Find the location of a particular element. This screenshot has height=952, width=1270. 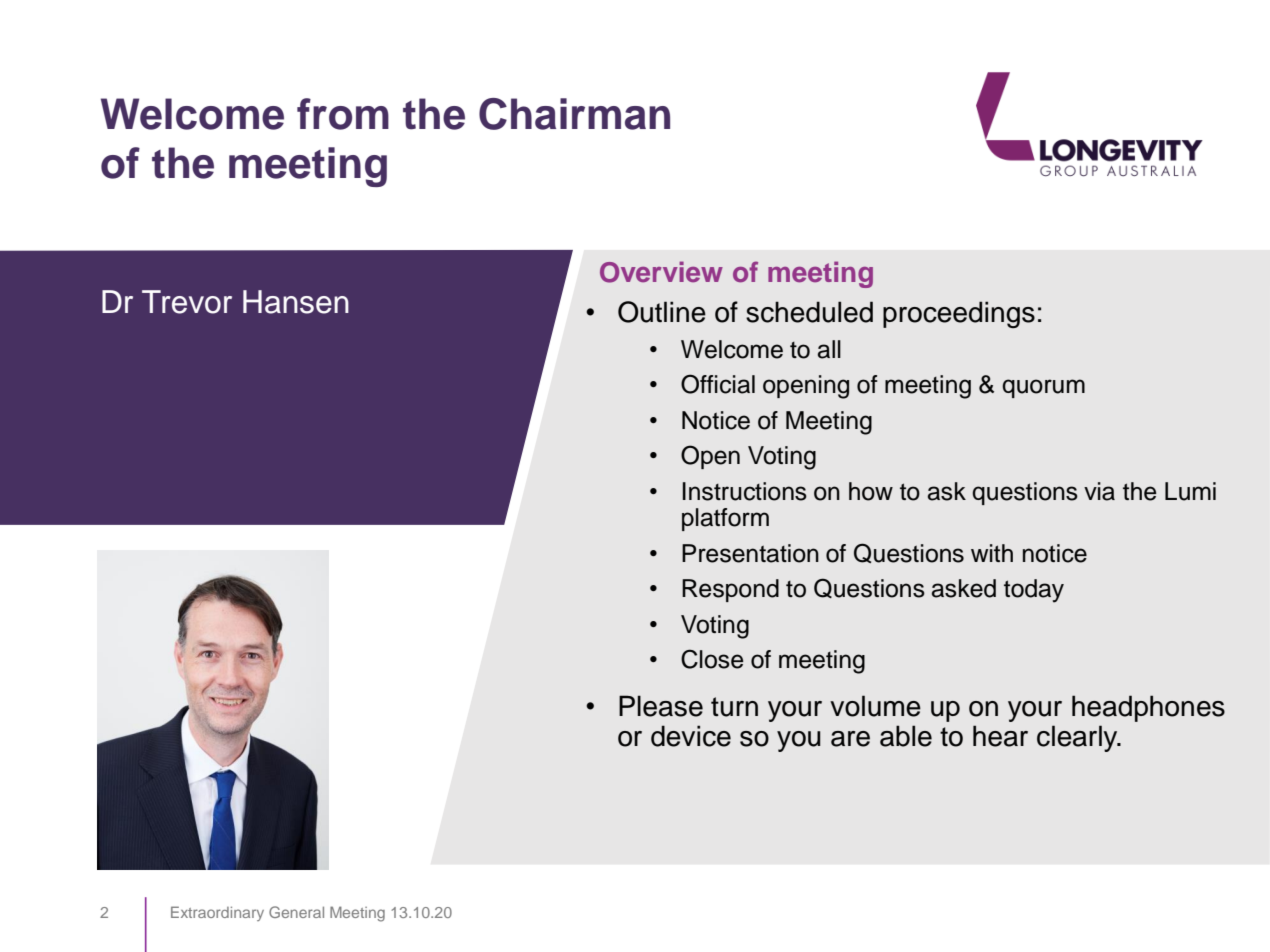

Please is located at coordinates (661, 706).
